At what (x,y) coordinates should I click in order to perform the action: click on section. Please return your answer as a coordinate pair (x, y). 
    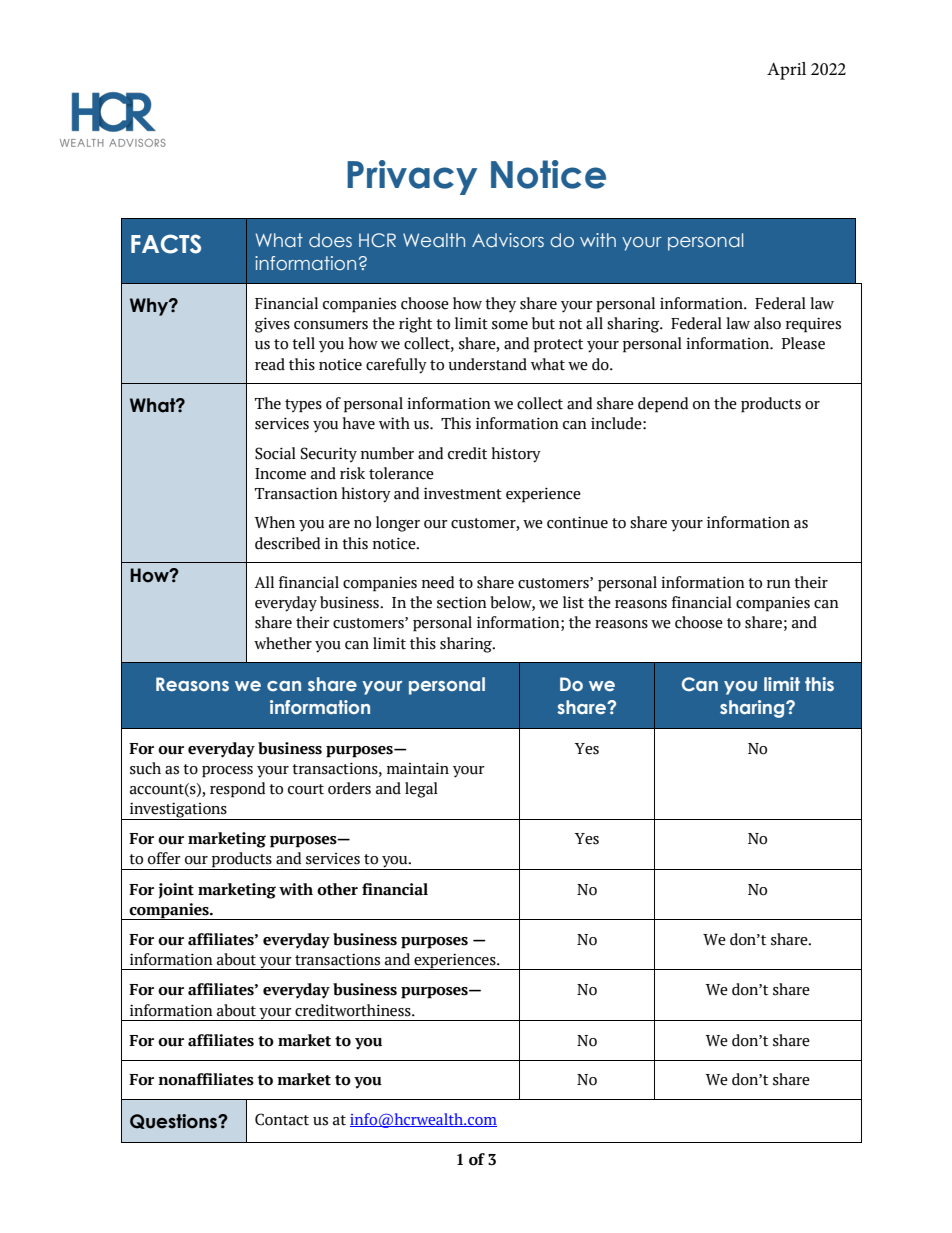
    Looking at the image, I should click on (462, 602).
